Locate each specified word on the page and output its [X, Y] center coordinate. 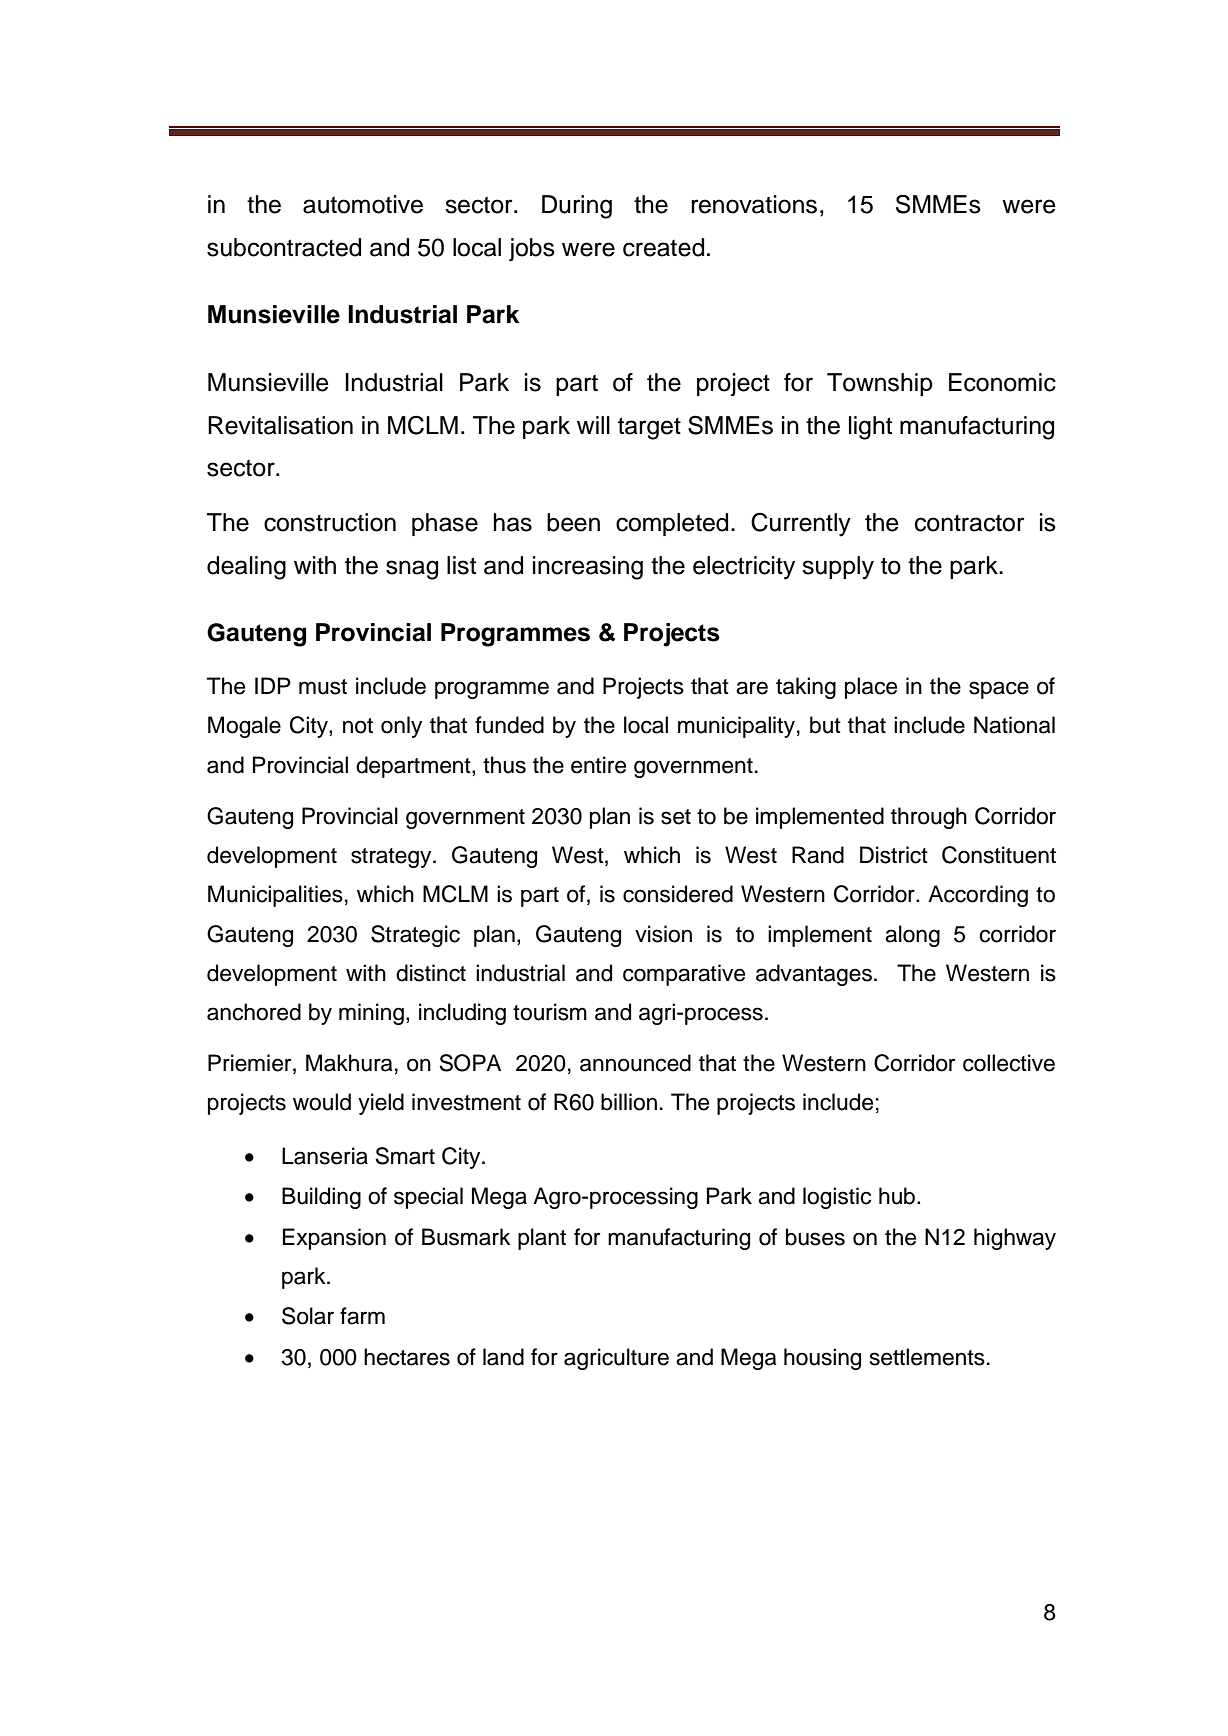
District [894, 855]
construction [330, 522]
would [322, 1102]
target [649, 428]
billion [629, 1102]
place [871, 688]
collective [1009, 1063]
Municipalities [275, 896]
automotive [363, 204]
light [870, 428]
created [663, 247]
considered [678, 894]
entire [598, 765]
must [323, 687]
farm [362, 1316]
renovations [754, 204]
